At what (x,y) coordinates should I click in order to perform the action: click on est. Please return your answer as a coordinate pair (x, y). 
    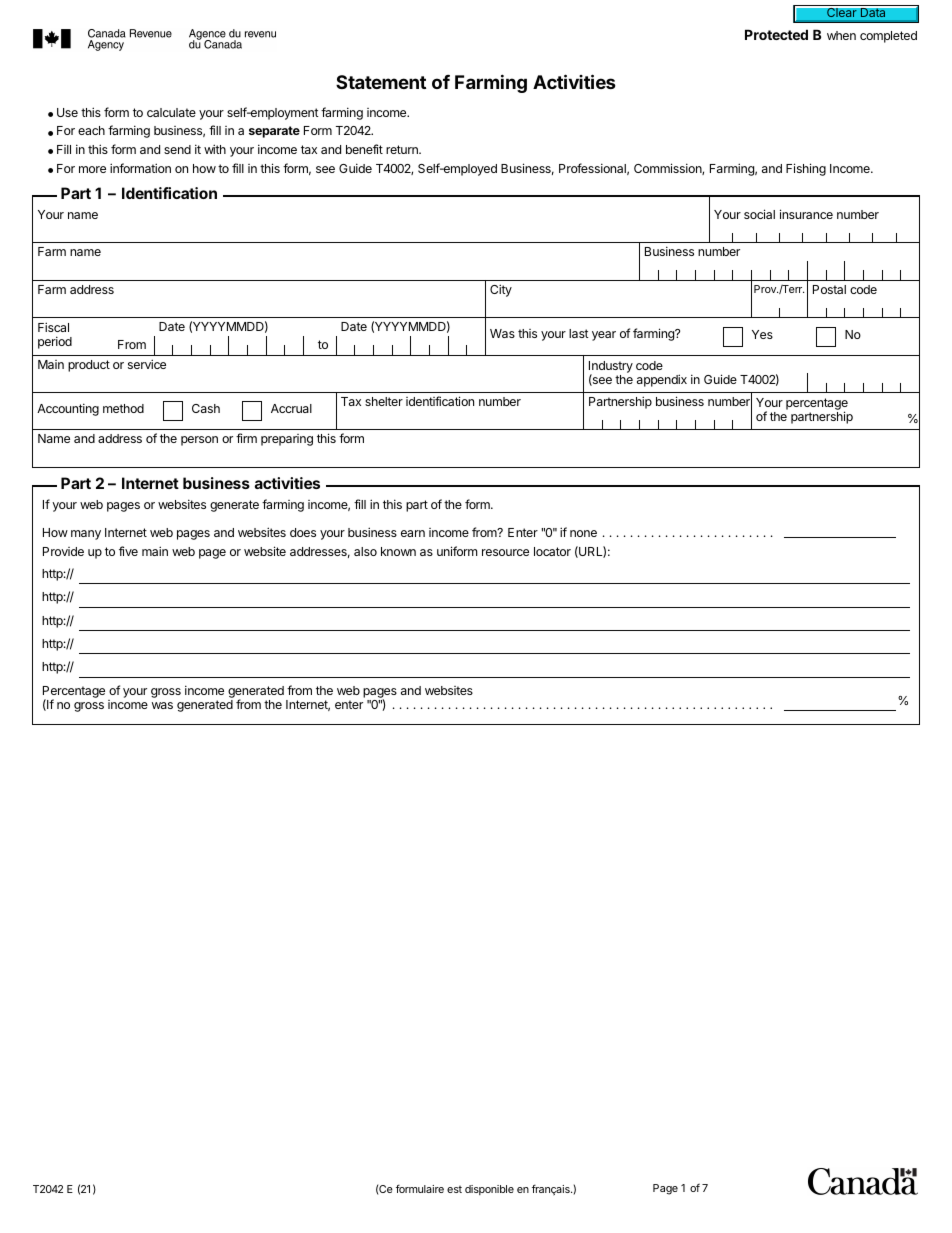
    Looking at the image, I should click on (454, 1189).
